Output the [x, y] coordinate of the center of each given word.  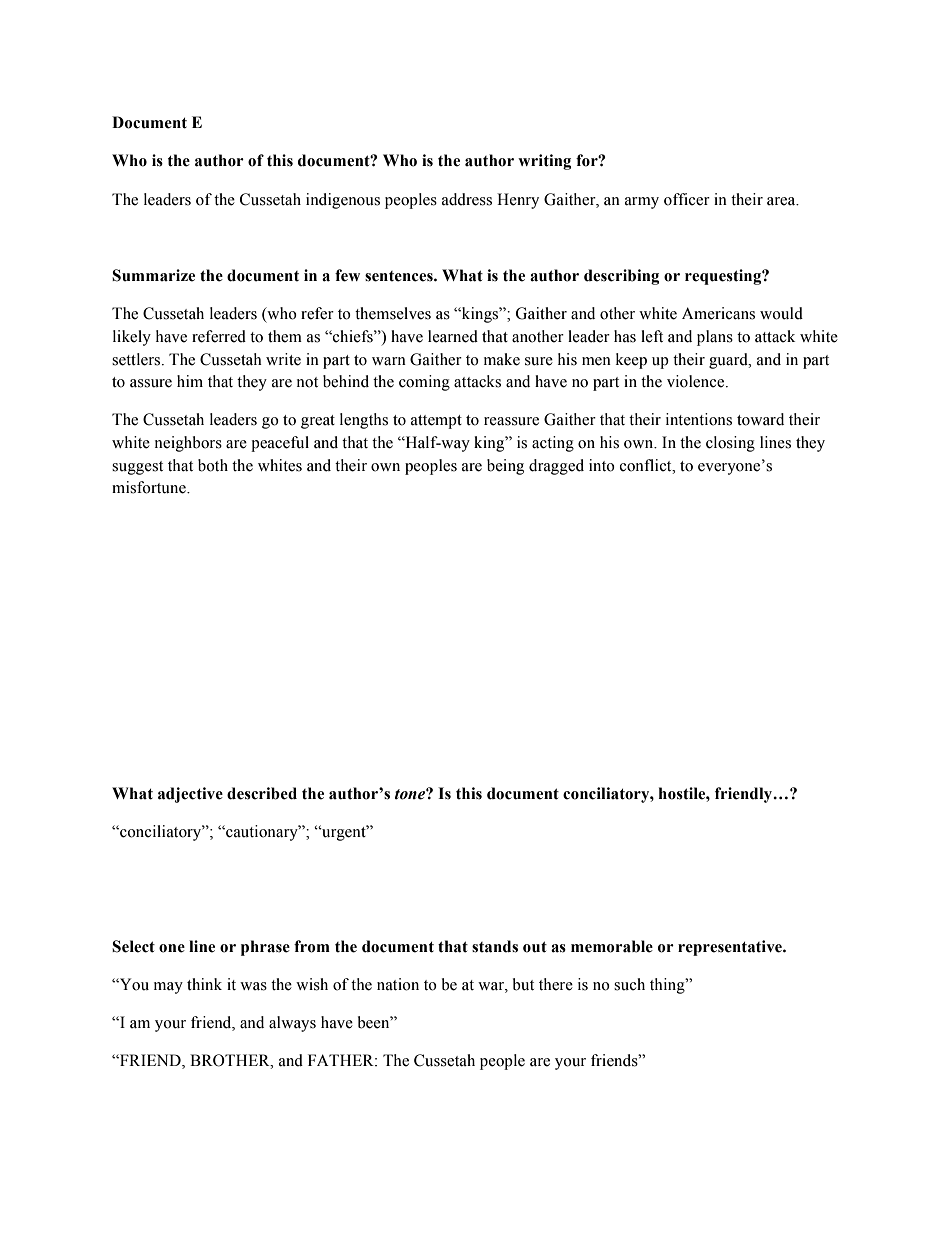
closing [730, 444]
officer [687, 199]
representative [731, 948]
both [213, 465]
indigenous [343, 201]
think [204, 984]
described [262, 793]
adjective [190, 795]
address [467, 199]
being [505, 467]
